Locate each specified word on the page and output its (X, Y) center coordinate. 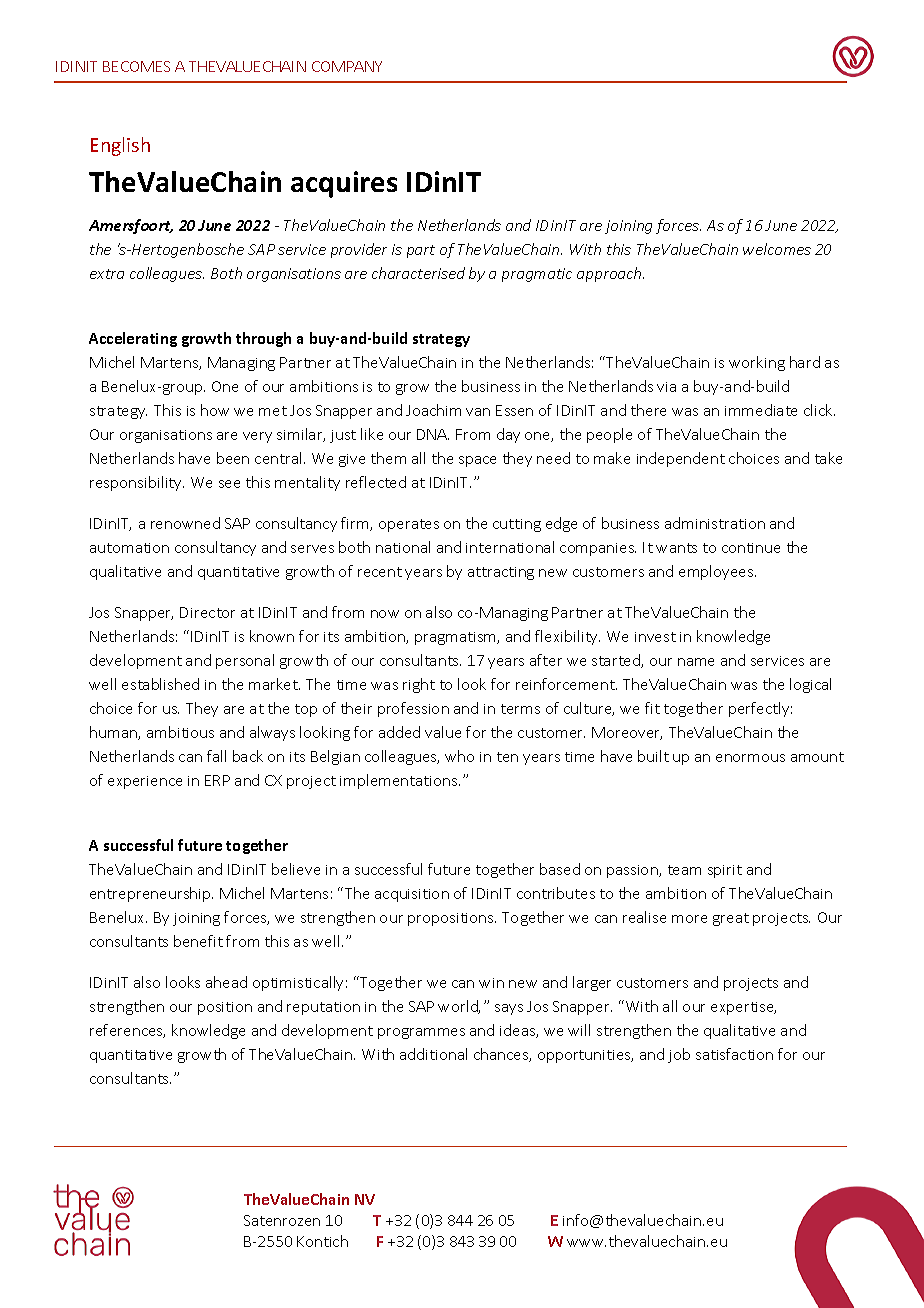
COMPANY (347, 66)
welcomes (777, 249)
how (215, 410)
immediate (761, 410)
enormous (750, 758)
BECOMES (136, 66)
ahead (226, 982)
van (478, 412)
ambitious (180, 732)
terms (520, 709)
